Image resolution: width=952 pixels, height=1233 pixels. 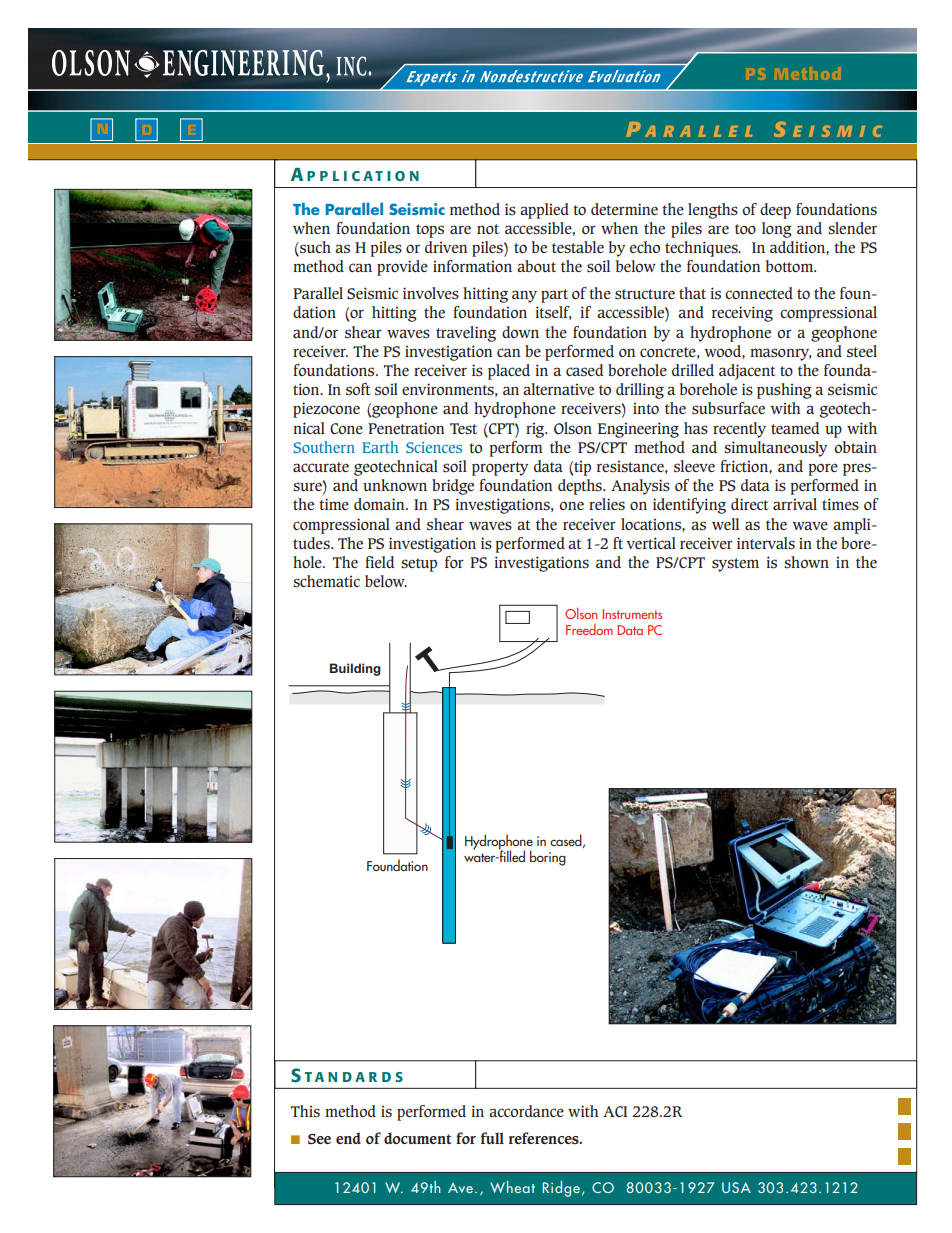 I want to click on Building, so click(x=355, y=669).
